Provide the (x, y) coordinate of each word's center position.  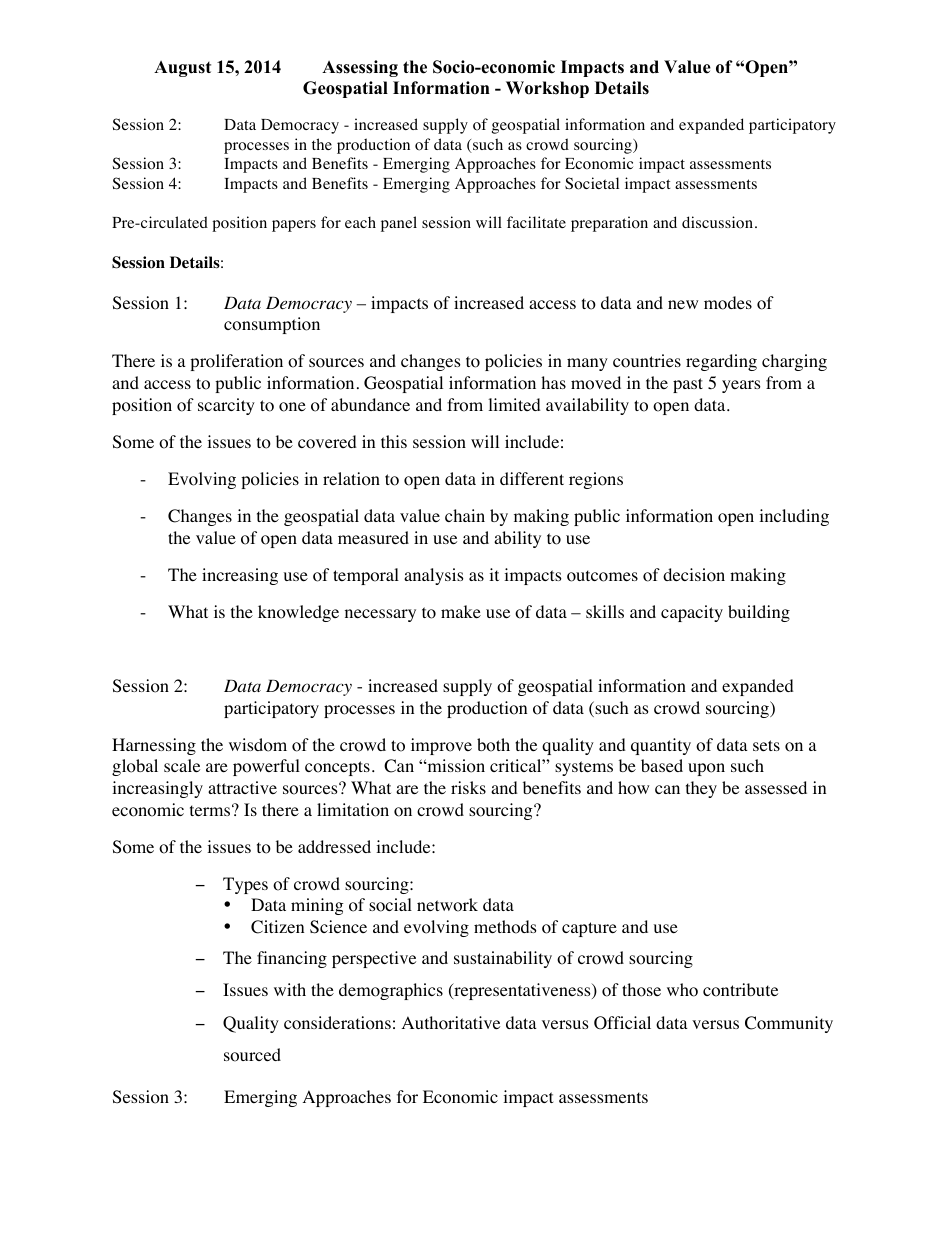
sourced (252, 1055)
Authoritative (451, 1023)
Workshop (547, 89)
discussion (717, 222)
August (182, 69)
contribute (740, 990)
